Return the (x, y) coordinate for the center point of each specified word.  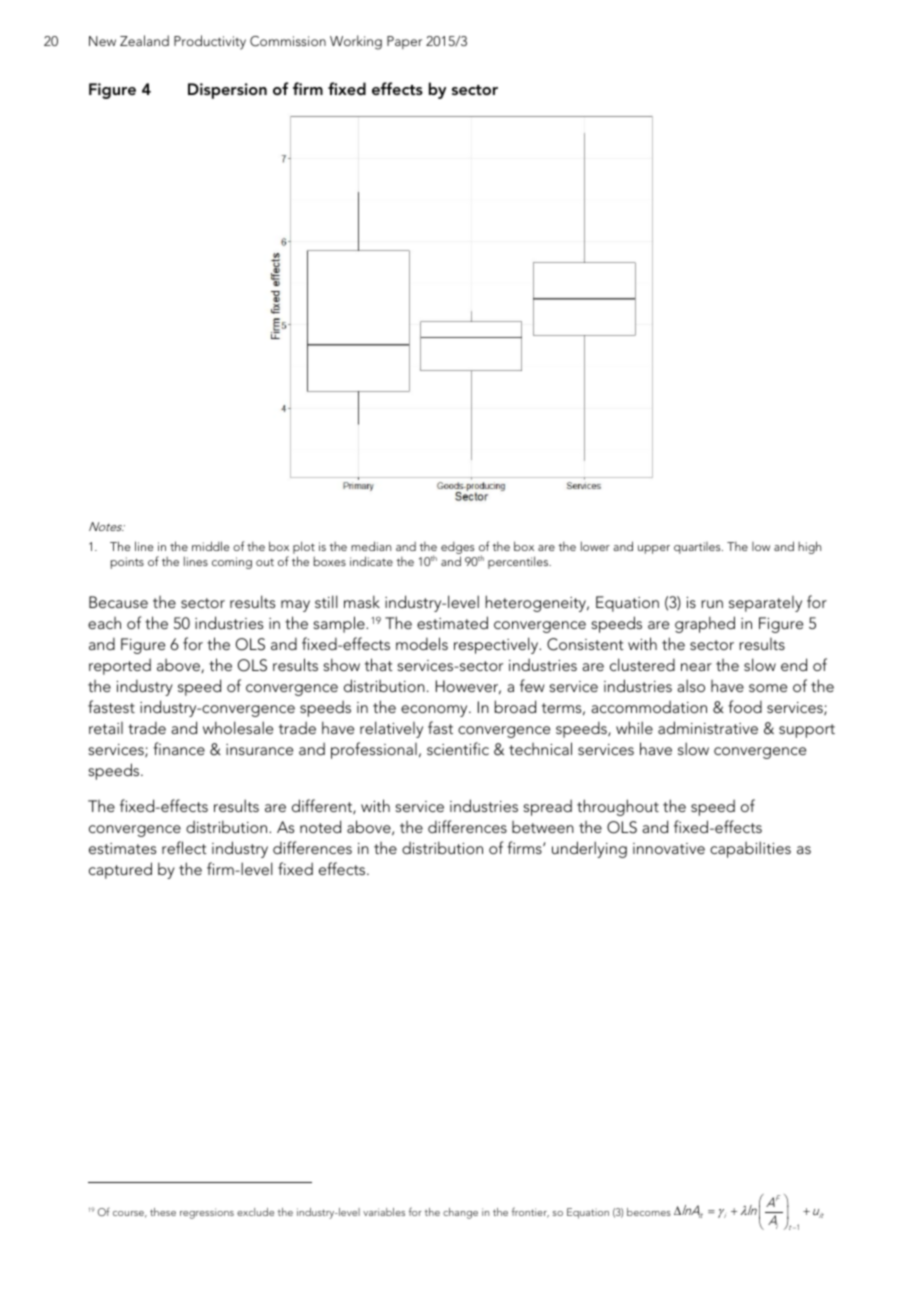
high (809, 547)
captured (120, 870)
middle (210, 546)
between (543, 827)
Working (356, 42)
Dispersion (227, 91)
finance (179, 748)
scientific (458, 748)
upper (654, 549)
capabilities (750, 849)
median (371, 546)
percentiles (519, 562)
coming (232, 563)
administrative (708, 727)
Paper (404, 42)
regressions (207, 1213)
